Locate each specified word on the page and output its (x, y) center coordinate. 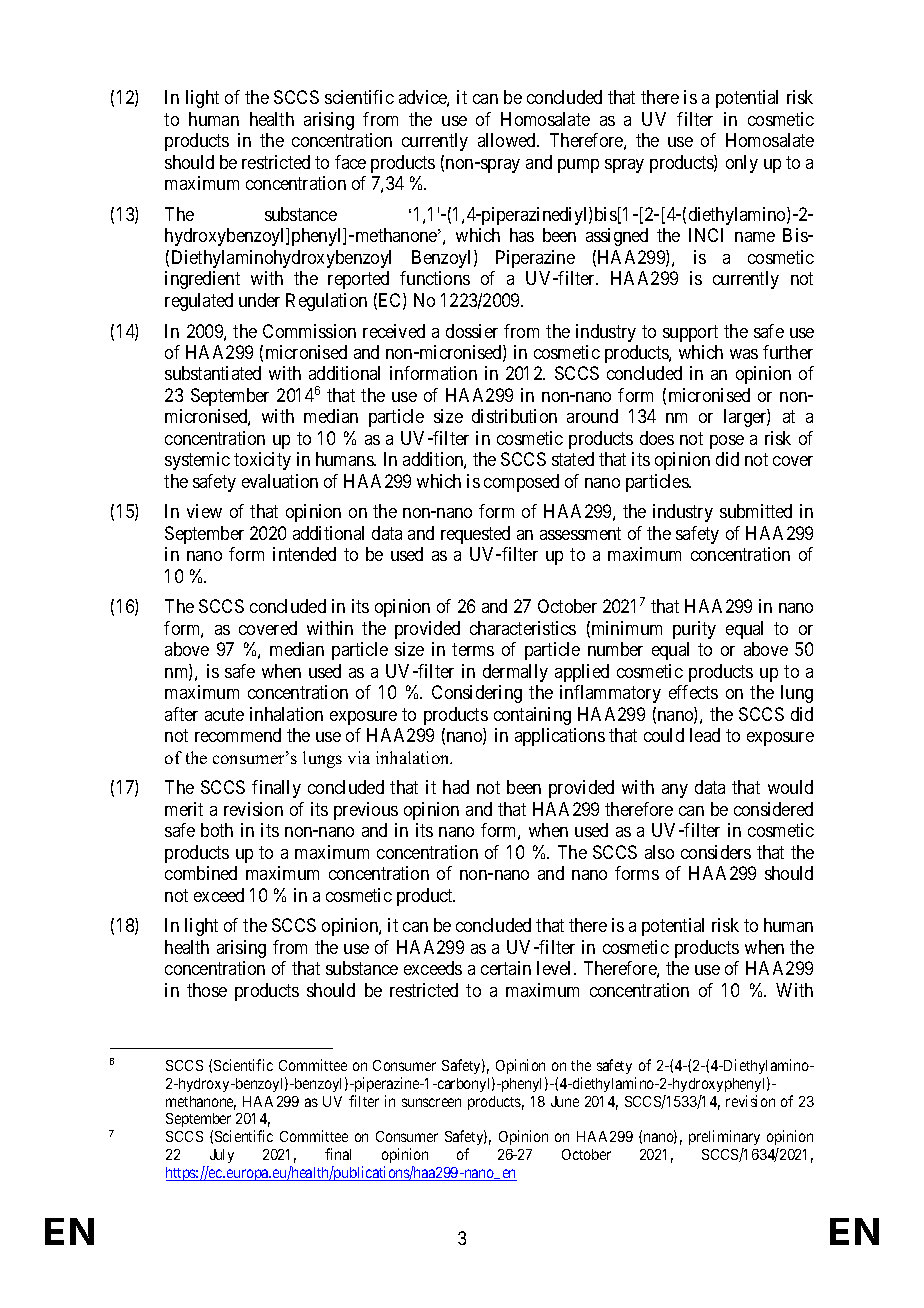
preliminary (724, 1139)
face (350, 162)
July (220, 1158)
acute (224, 714)
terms (473, 650)
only (742, 164)
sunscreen (431, 1102)
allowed (508, 140)
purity (694, 630)
